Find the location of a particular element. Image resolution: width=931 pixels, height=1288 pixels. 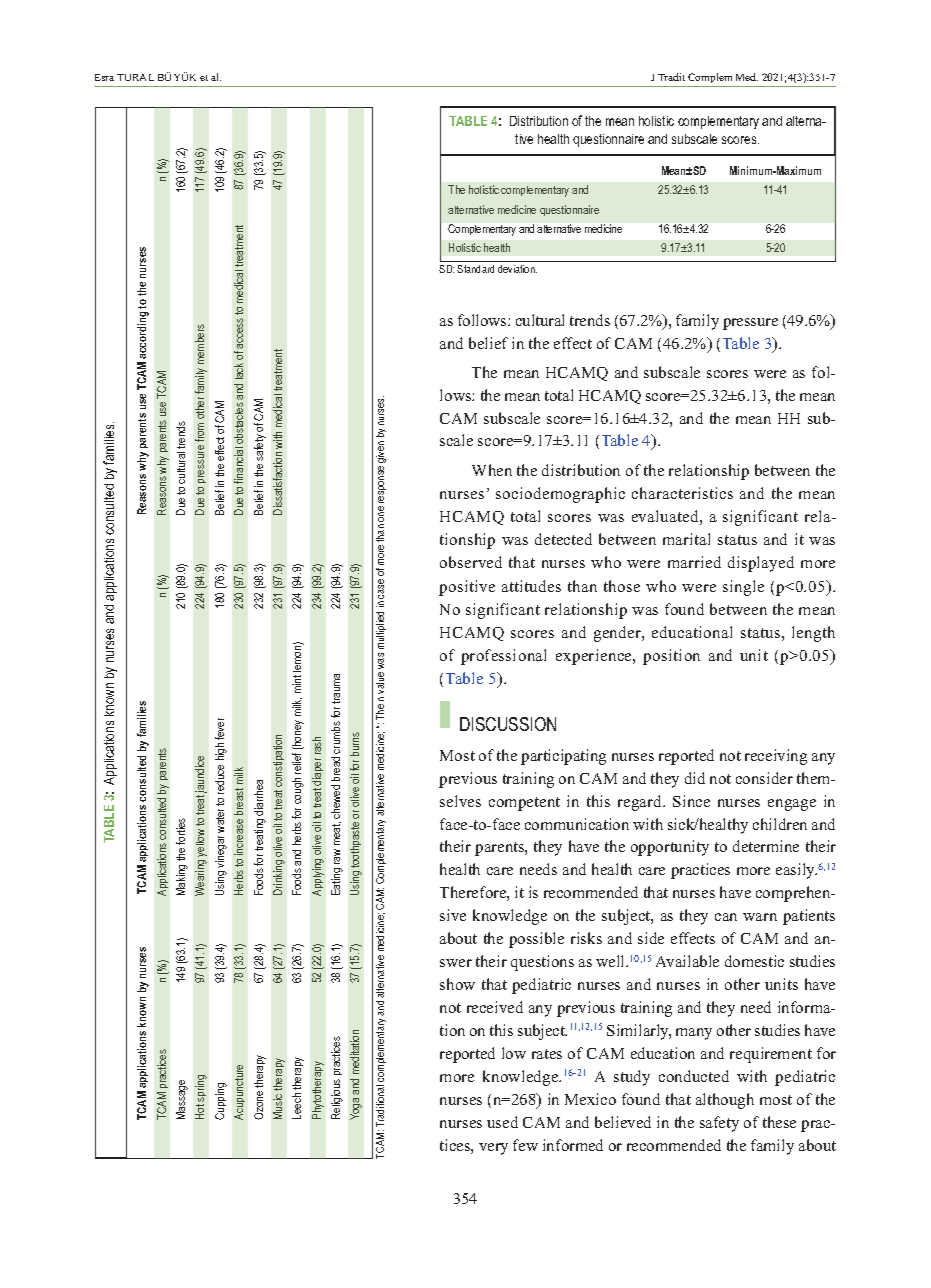

Standard is located at coordinates (475, 269).
